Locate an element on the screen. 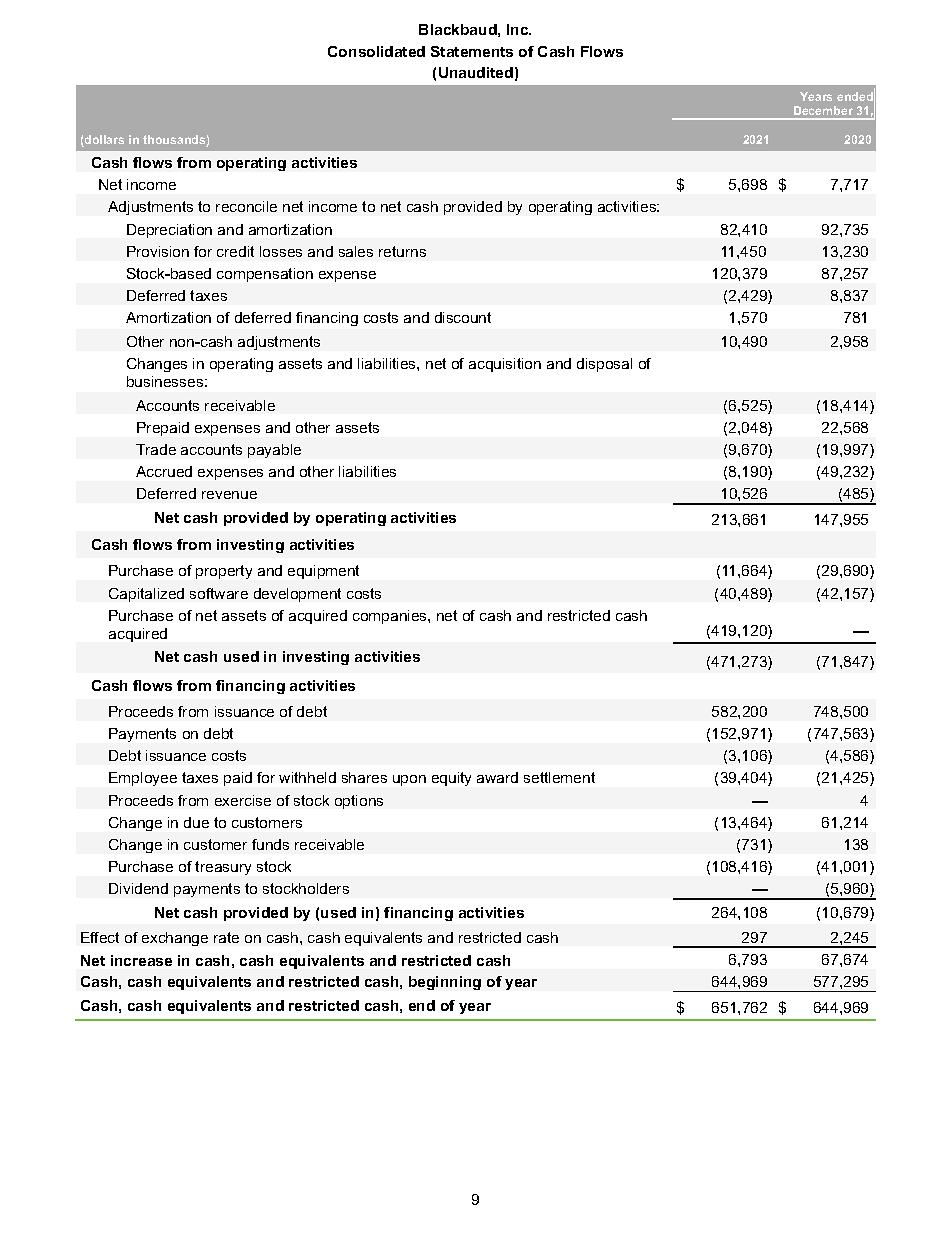 The height and width of the screenshot is (1233, 952). beginning is located at coordinates (445, 983).
